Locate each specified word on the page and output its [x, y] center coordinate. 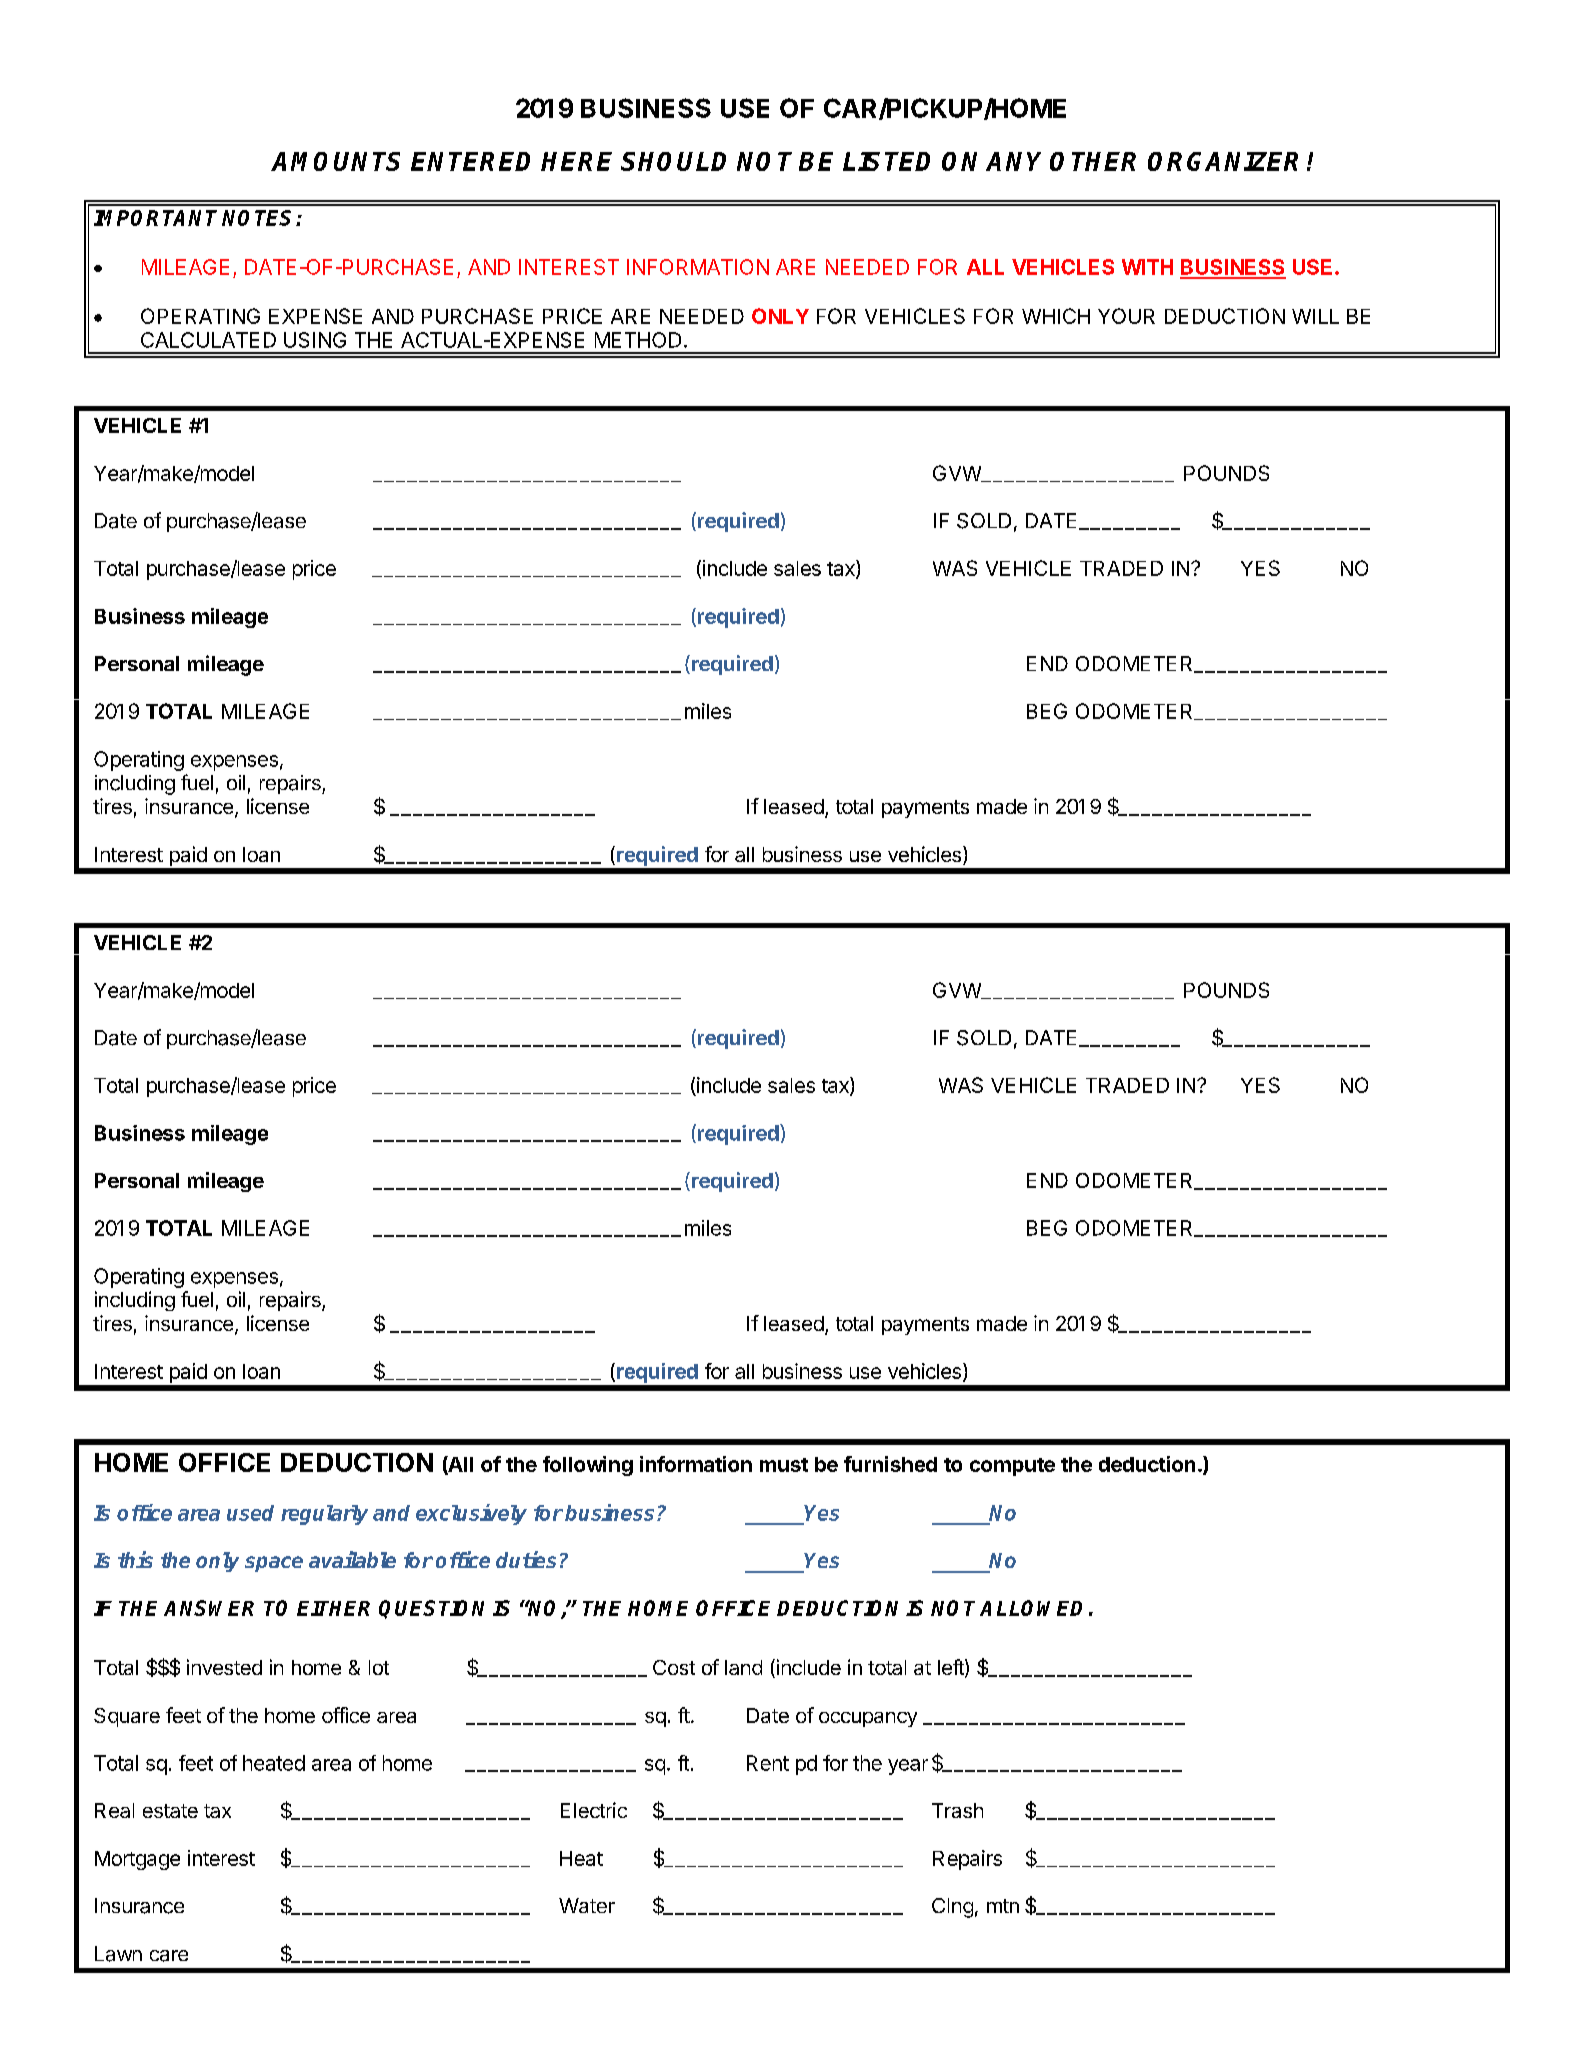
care [169, 1956]
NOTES [259, 218]
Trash [957, 1810]
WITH [1147, 267]
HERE [576, 161]
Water [587, 1905]
